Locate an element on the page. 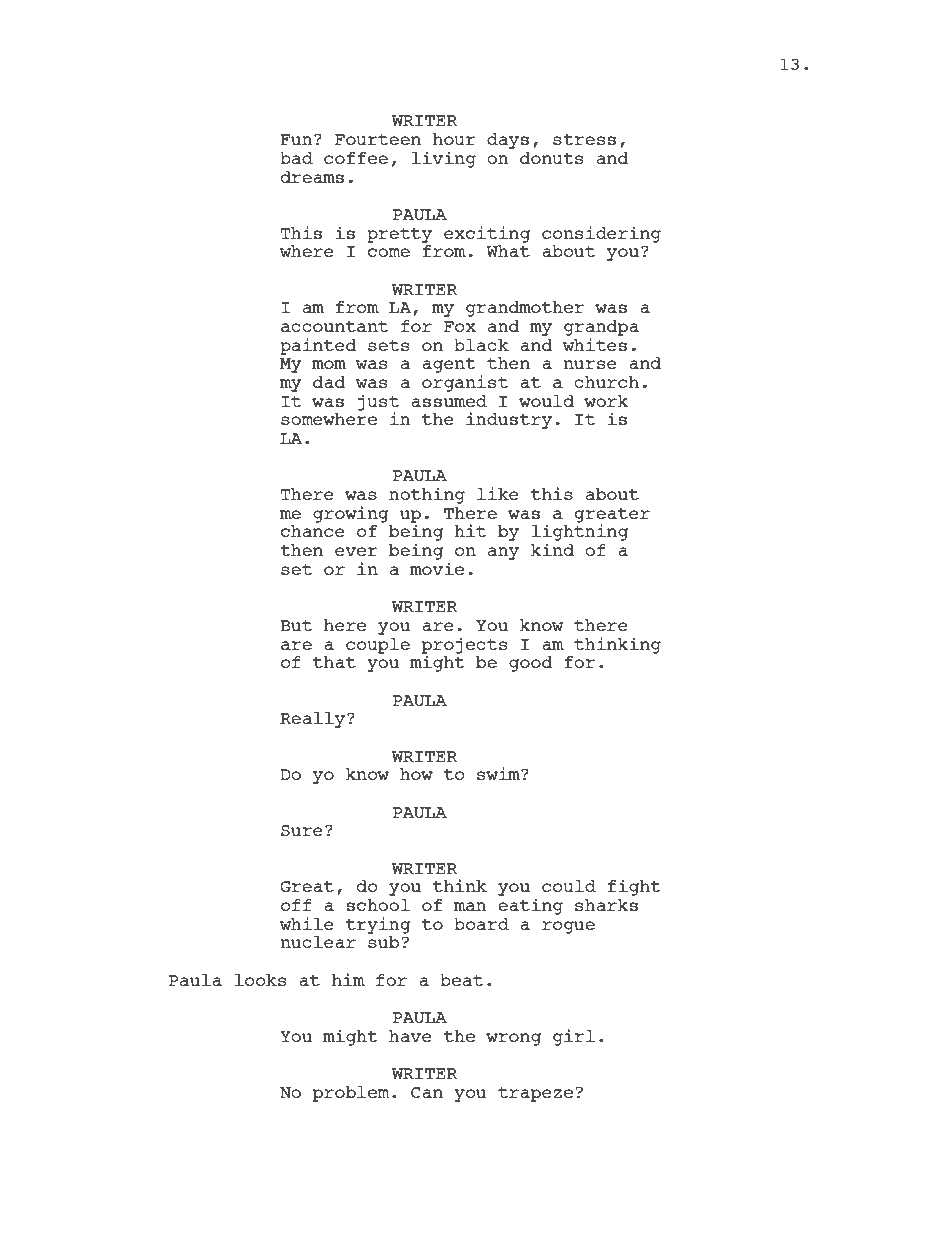 The width and height of the document is (952, 1233). dreams is located at coordinates (312, 177).
